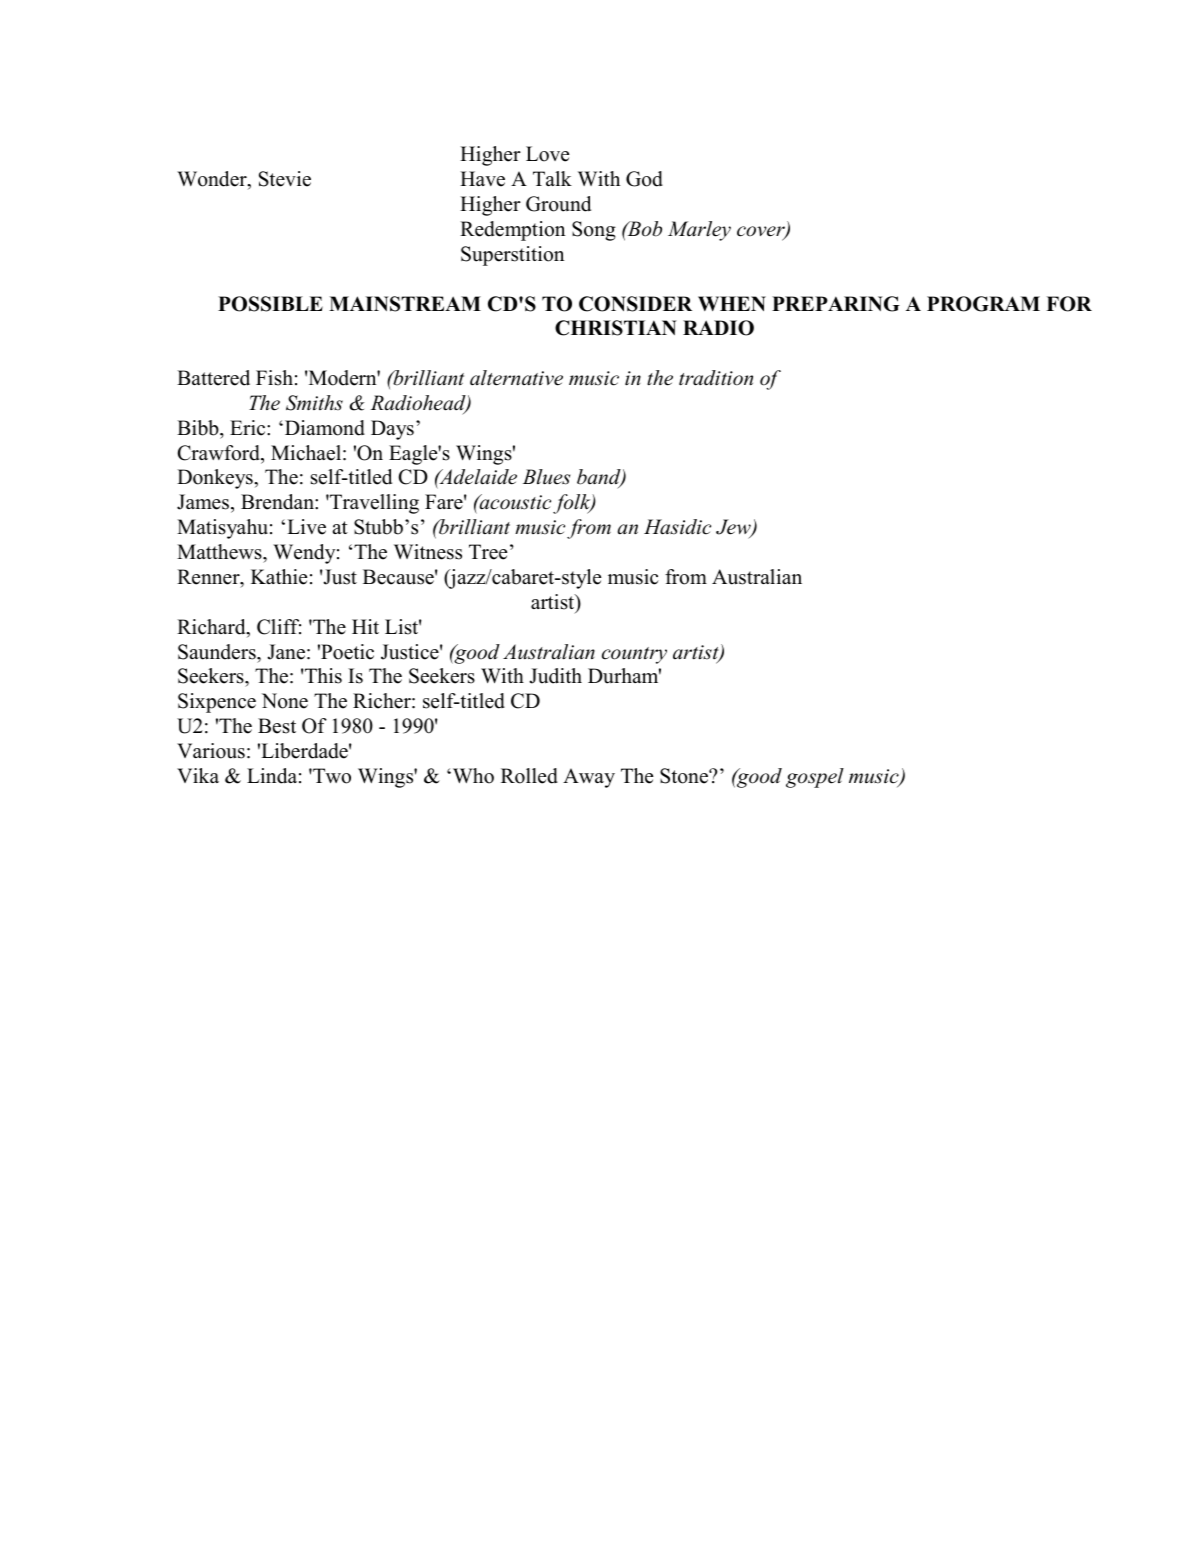 The height and width of the screenshot is (1557, 1203). Describe the element at coordinates (815, 778) in the screenshot. I see `gospel` at that location.
